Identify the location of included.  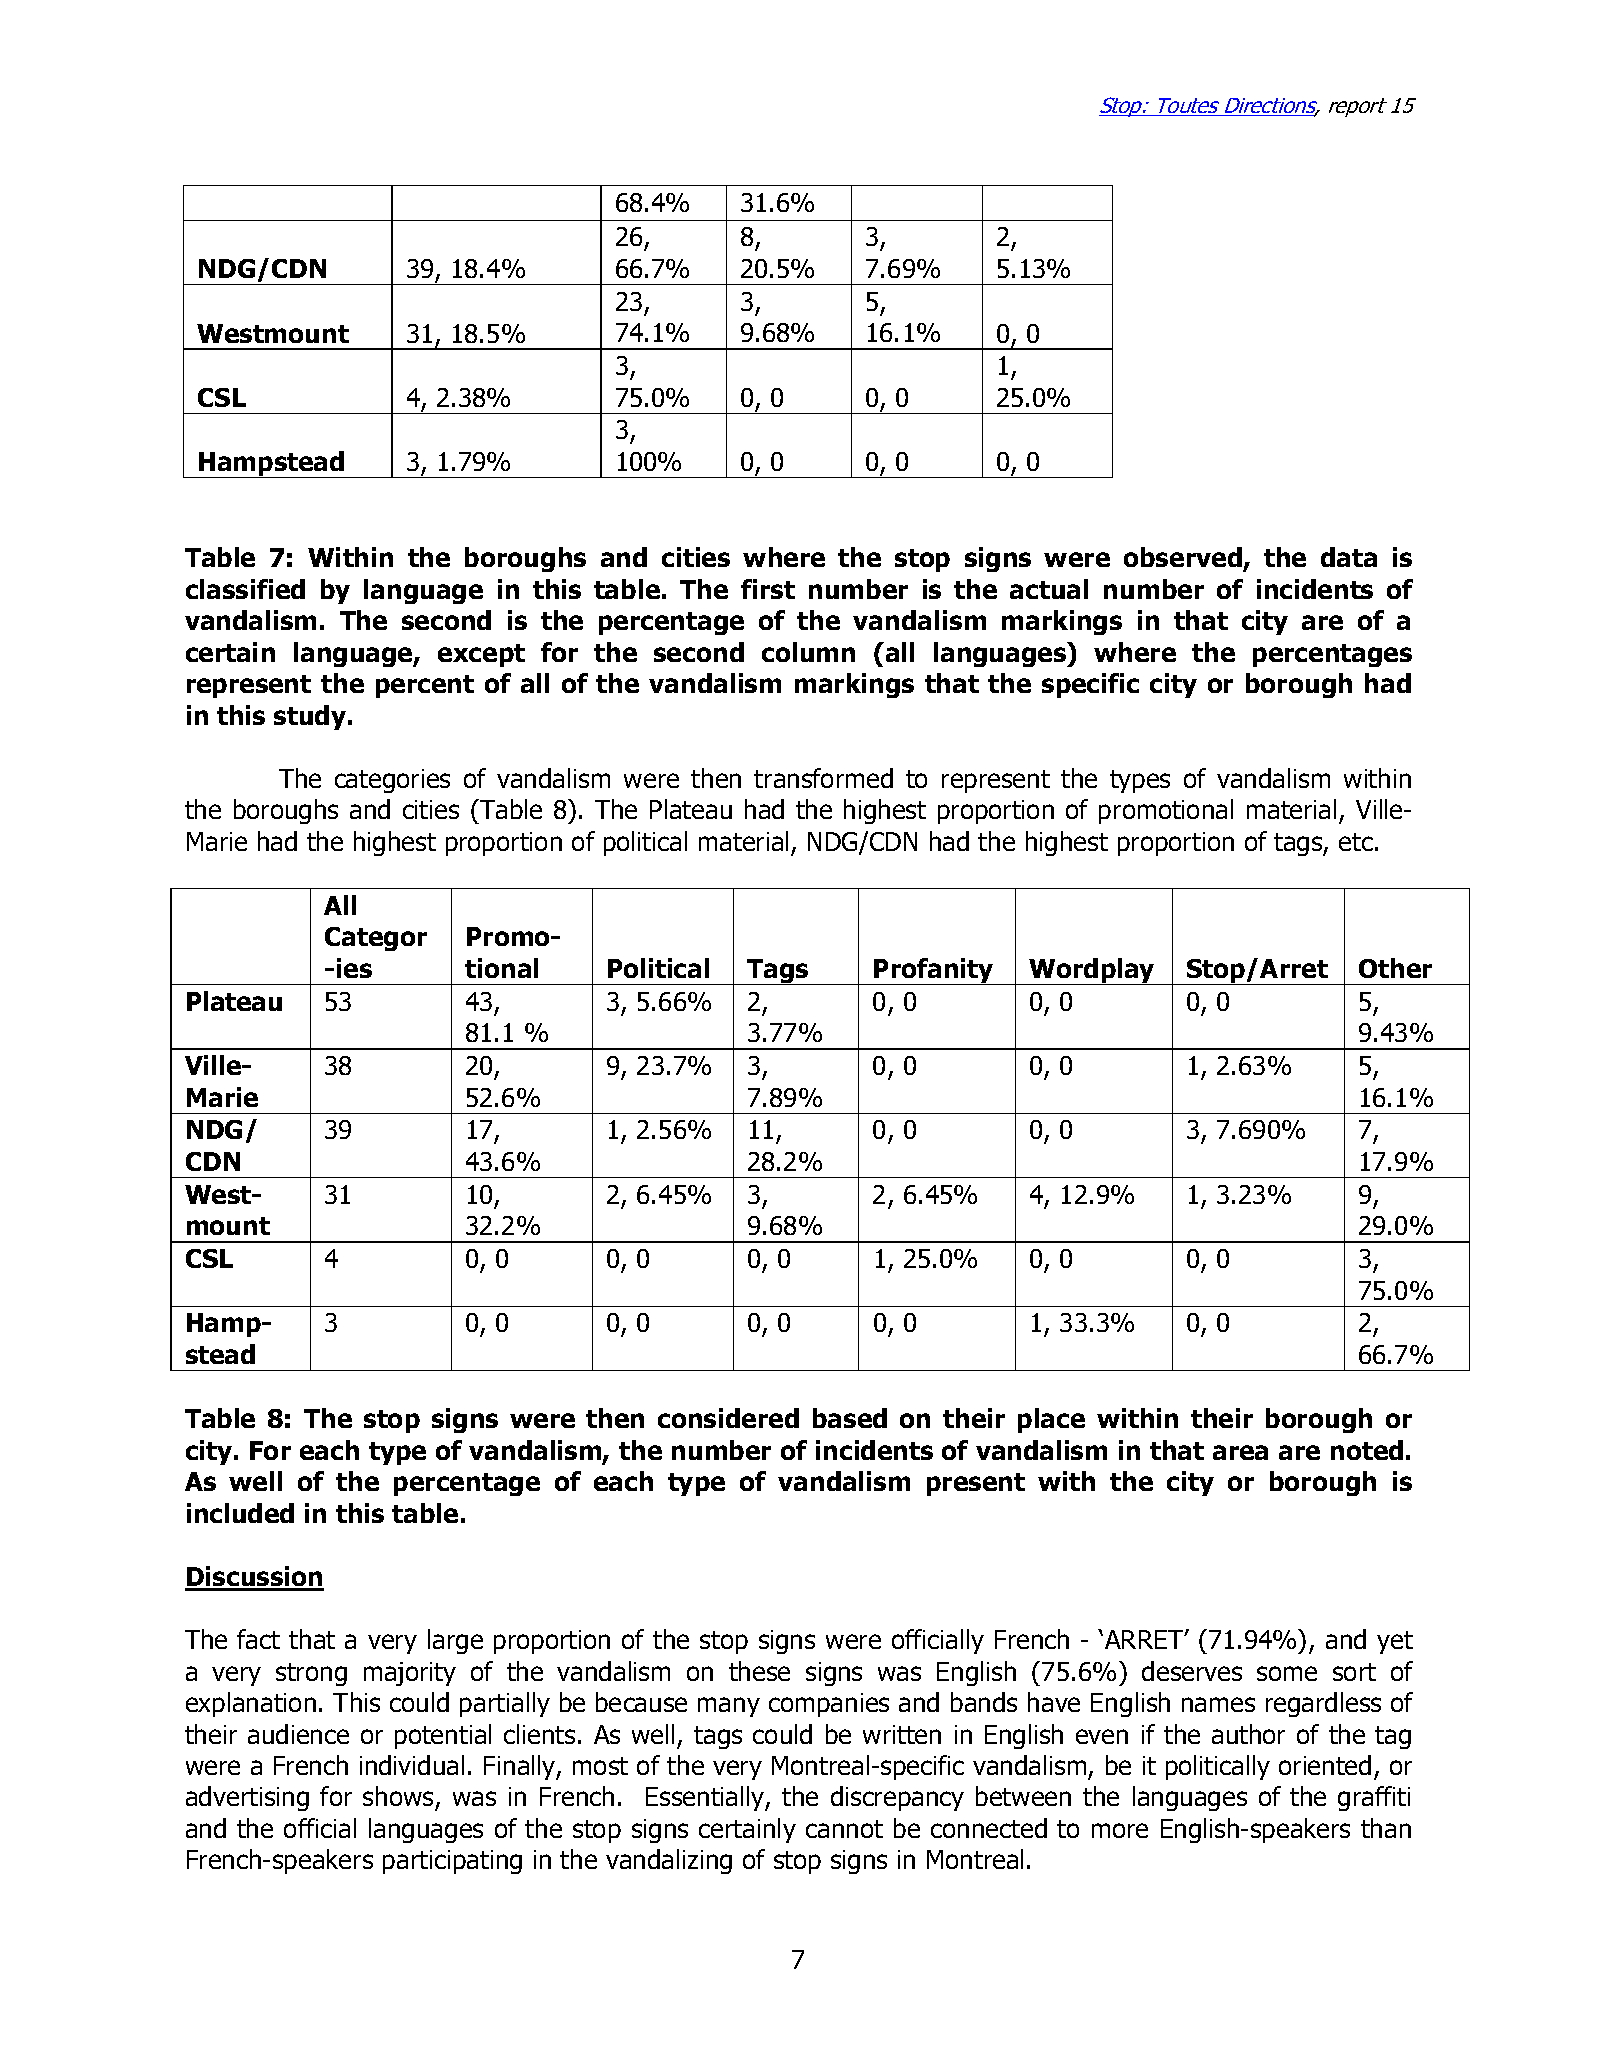
(240, 1513).
